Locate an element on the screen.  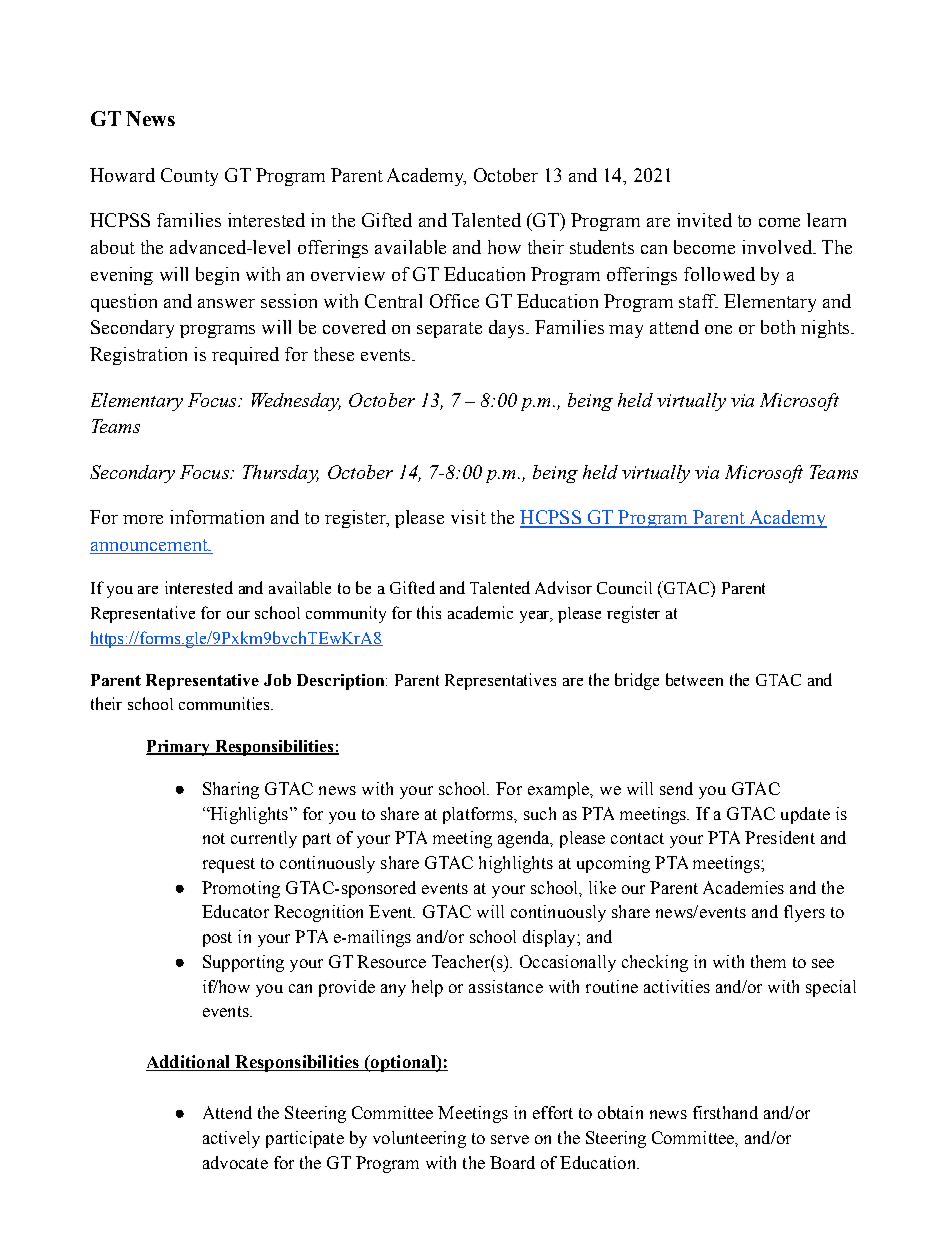
example is located at coordinates (560, 790).
